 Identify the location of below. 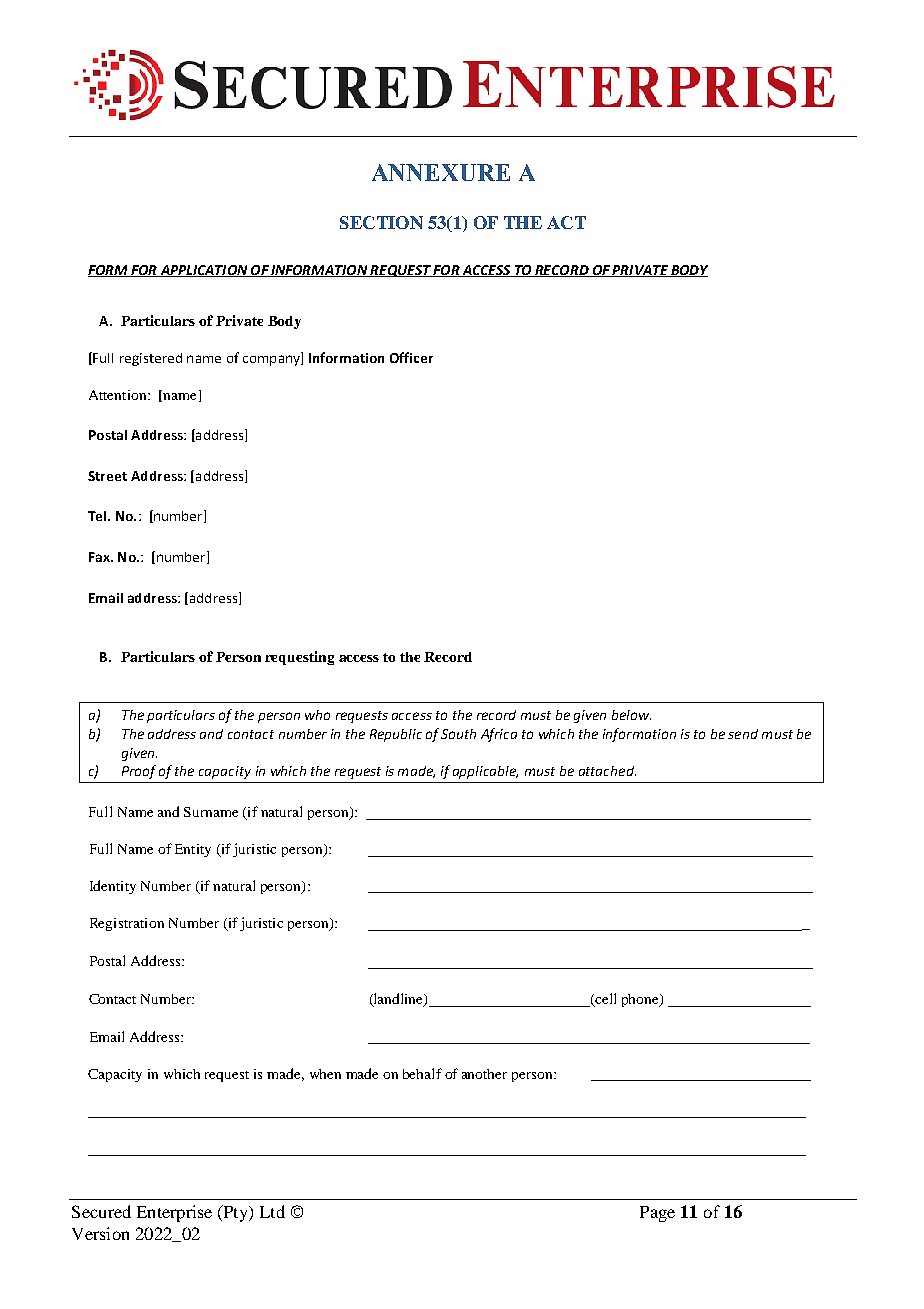
(631, 715).
